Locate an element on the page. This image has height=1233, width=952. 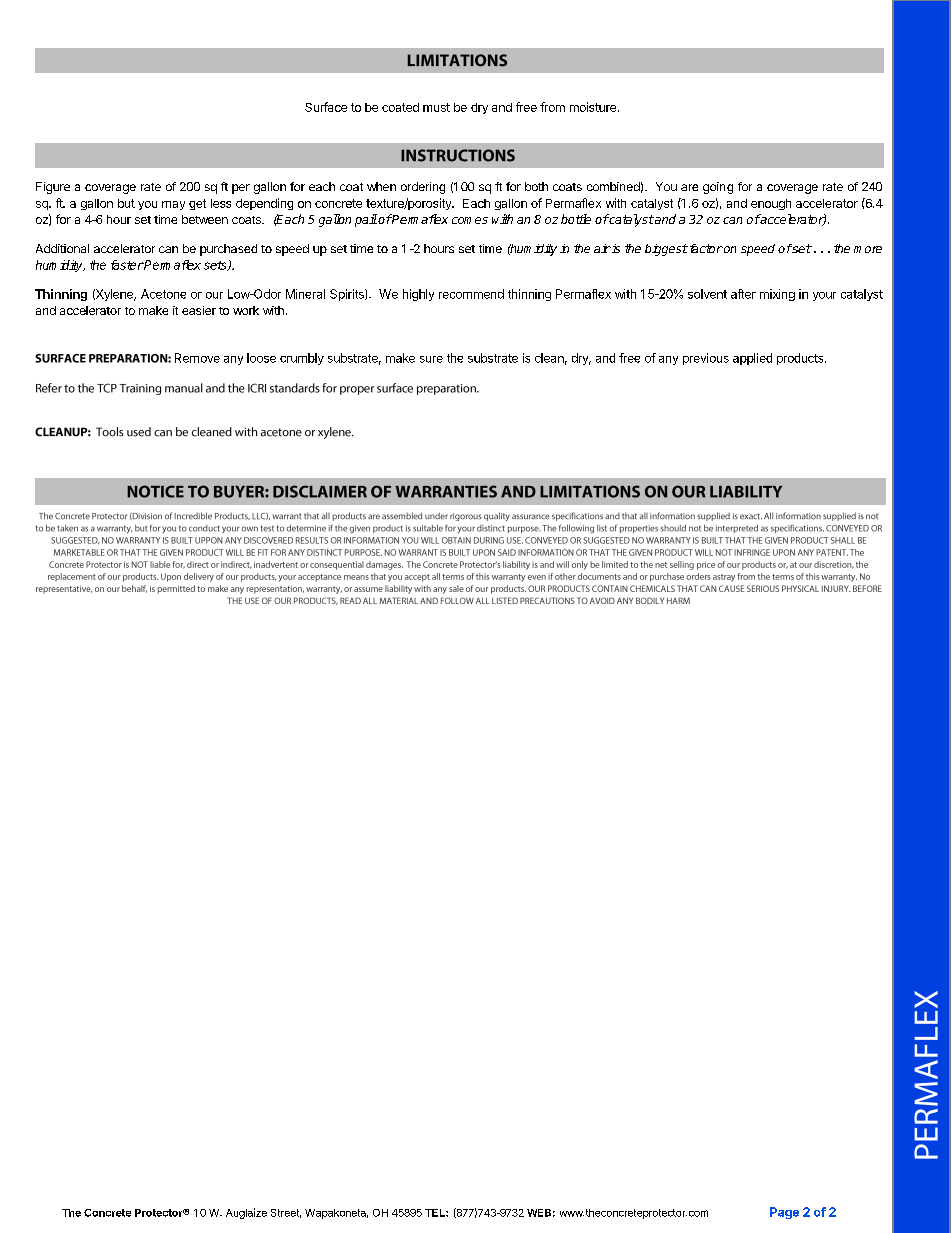
products is located at coordinates (801, 359).
